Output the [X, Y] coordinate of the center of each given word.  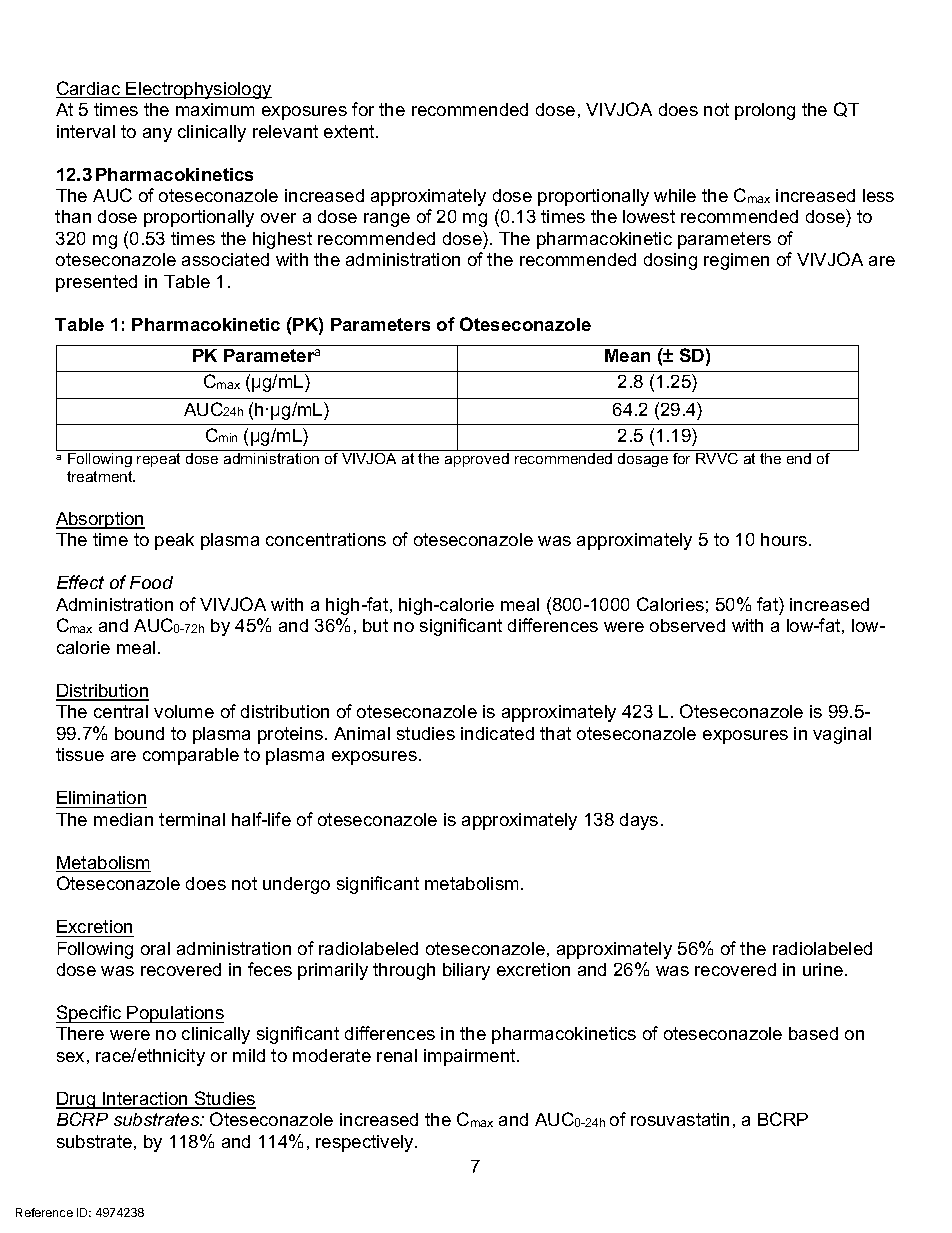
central [121, 711]
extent [350, 131]
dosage [643, 460]
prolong [765, 111]
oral [155, 948]
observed [687, 625]
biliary [466, 971]
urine [824, 969]
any [157, 135]
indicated [497, 733]
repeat [158, 460]
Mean [627, 355]
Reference [44, 1212]
